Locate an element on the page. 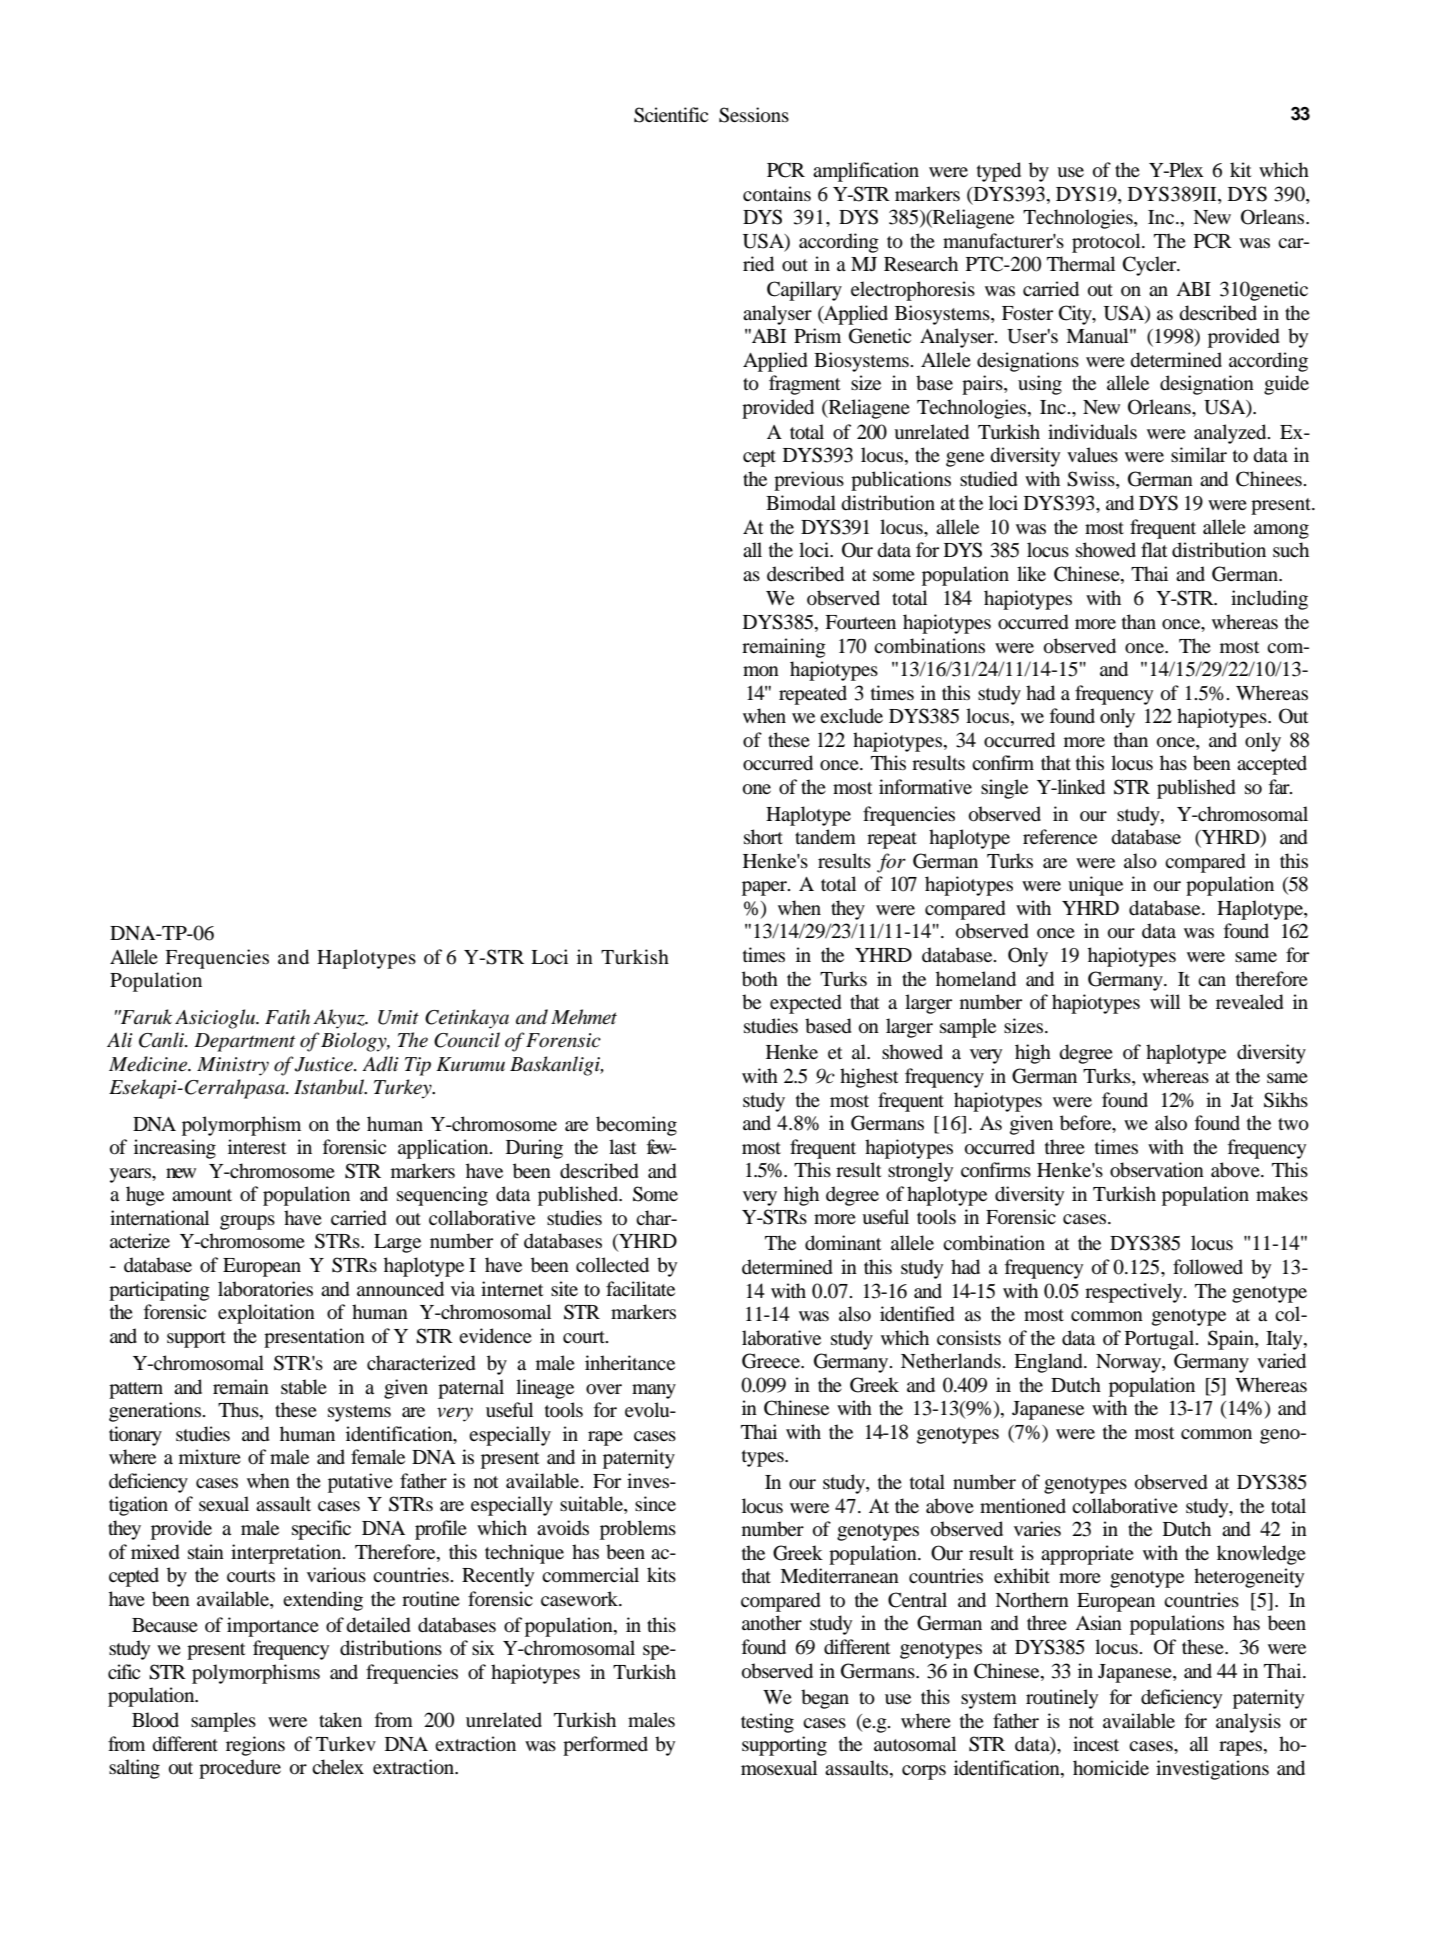  reference is located at coordinates (1060, 836).
